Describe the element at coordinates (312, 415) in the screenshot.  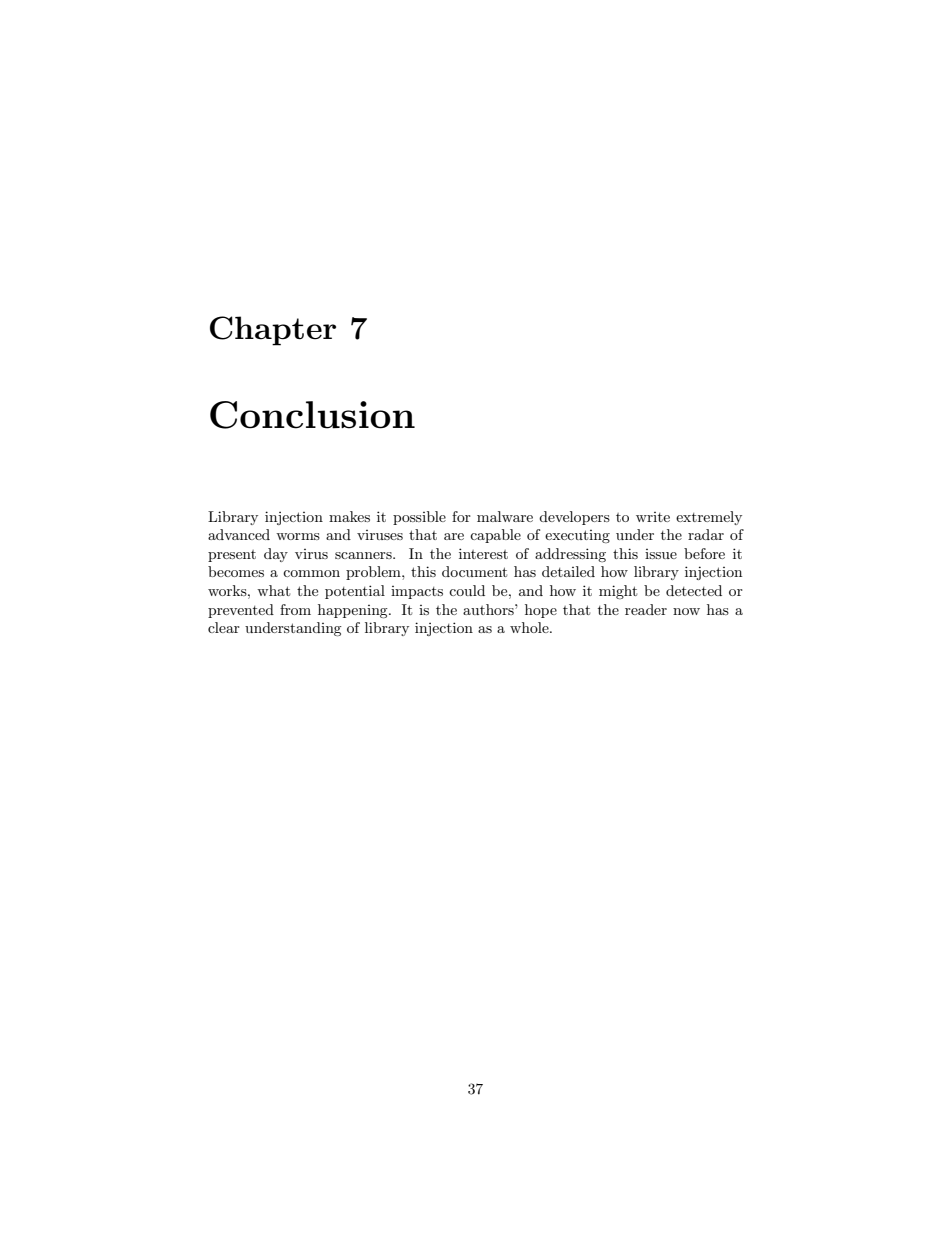
I see `Conclusion` at that location.
